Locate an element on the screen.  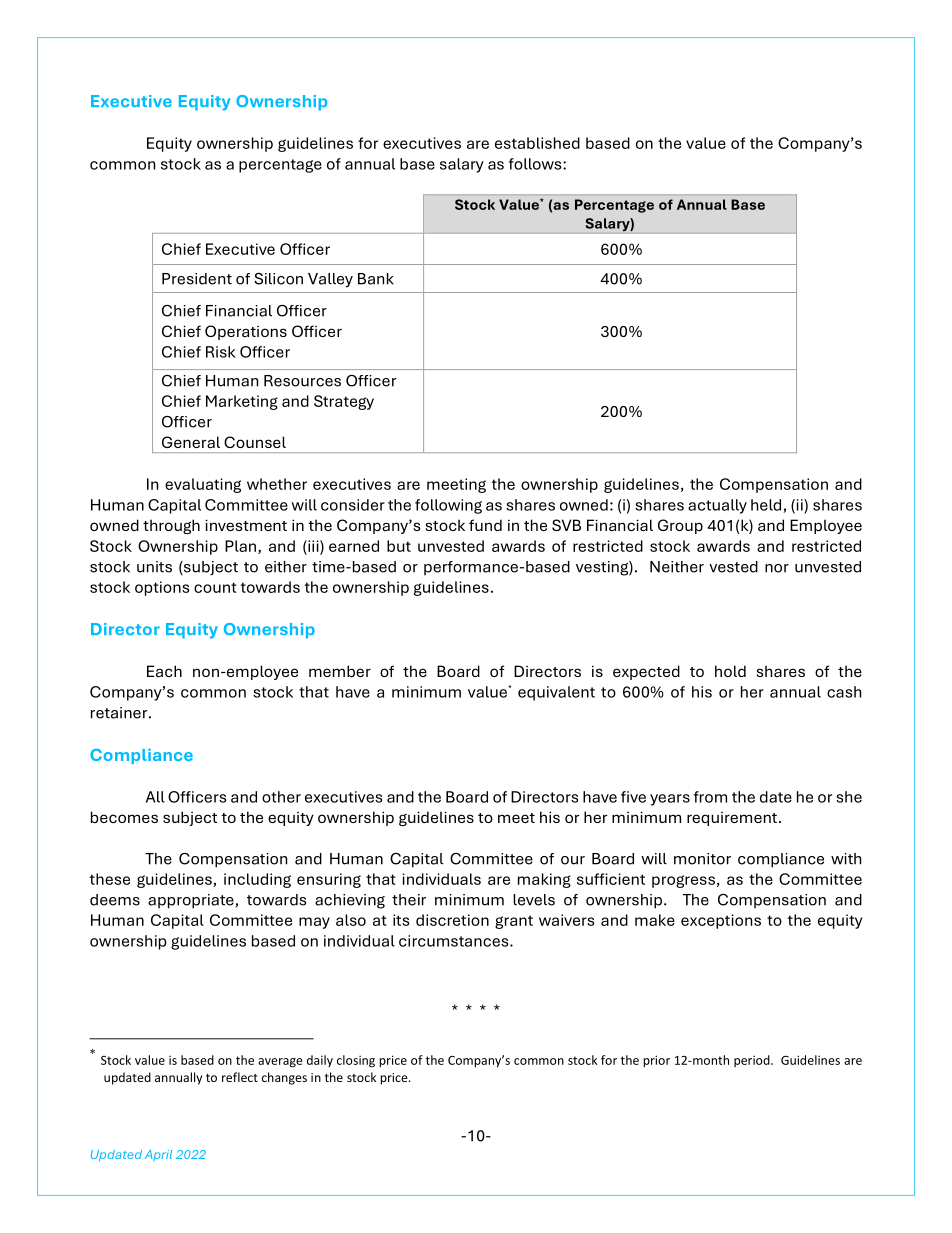
equivalent is located at coordinates (556, 693).
